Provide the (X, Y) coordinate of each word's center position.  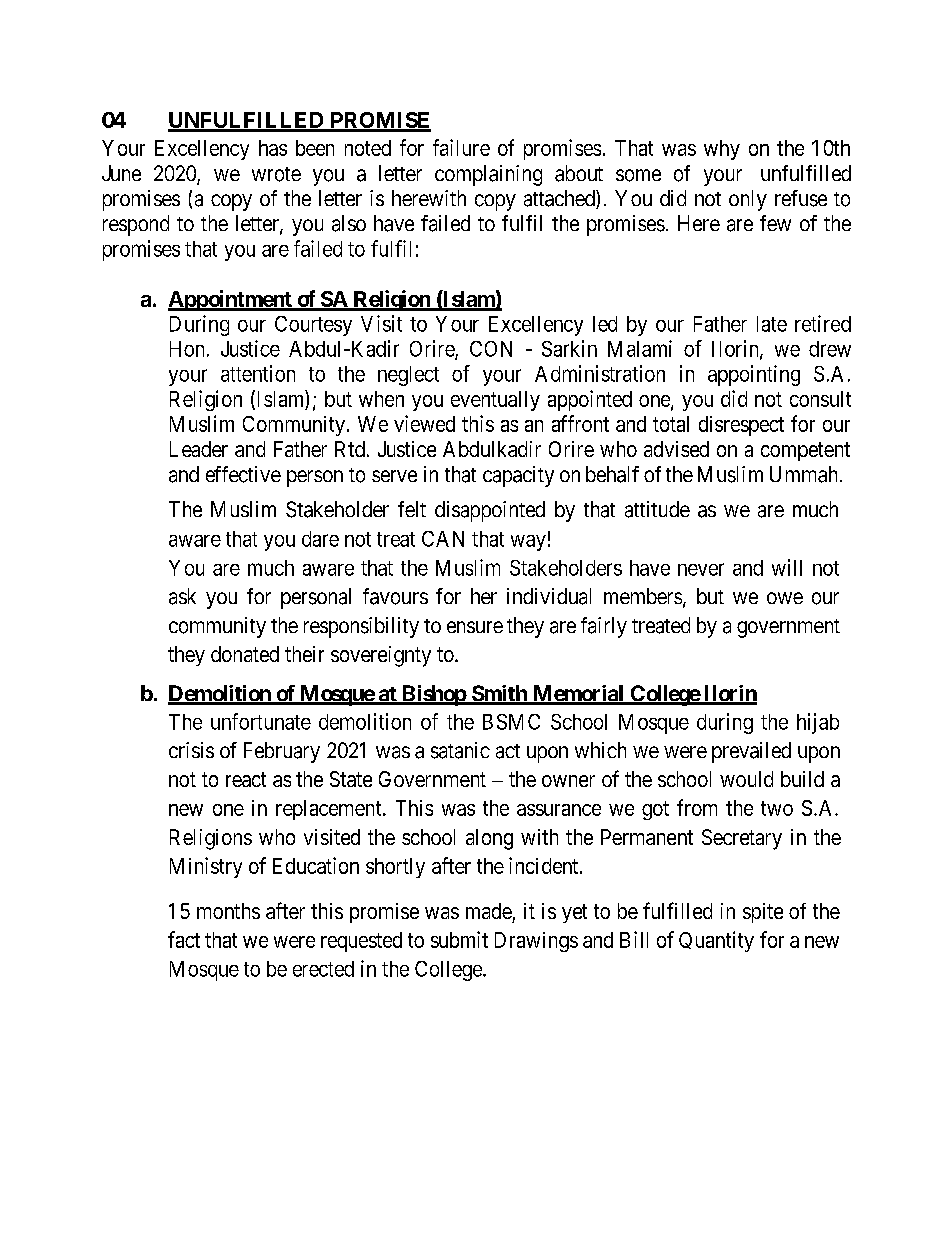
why (722, 150)
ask (182, 596)
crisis (191, 750)
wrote (276, 174)
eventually (495, 401)
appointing (754, 375)
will (787, 567)
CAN (443, 539)
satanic (460, 750)
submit (459, 939)
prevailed (751, 752)
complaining (488, 175)
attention (258, 373)
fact (184, 939)
